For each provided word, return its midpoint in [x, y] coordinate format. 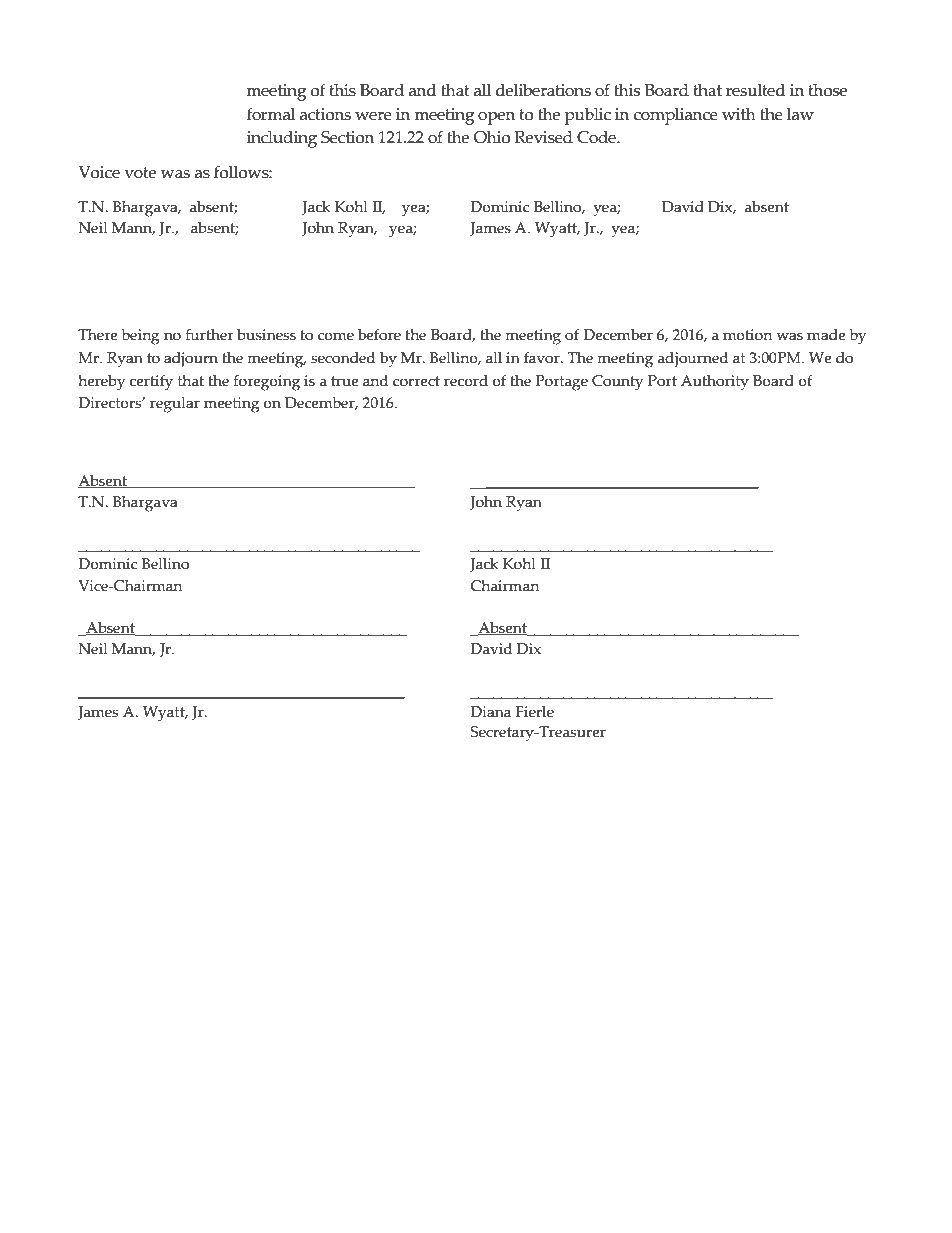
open [496, 118]
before [379, 335]
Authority [715, 383]
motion [747, 335]
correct [416, 381]
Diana [490, 712]
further [210, 335]
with [739, 114]
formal [271, 114]
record [466, 381]
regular [175, 405]
